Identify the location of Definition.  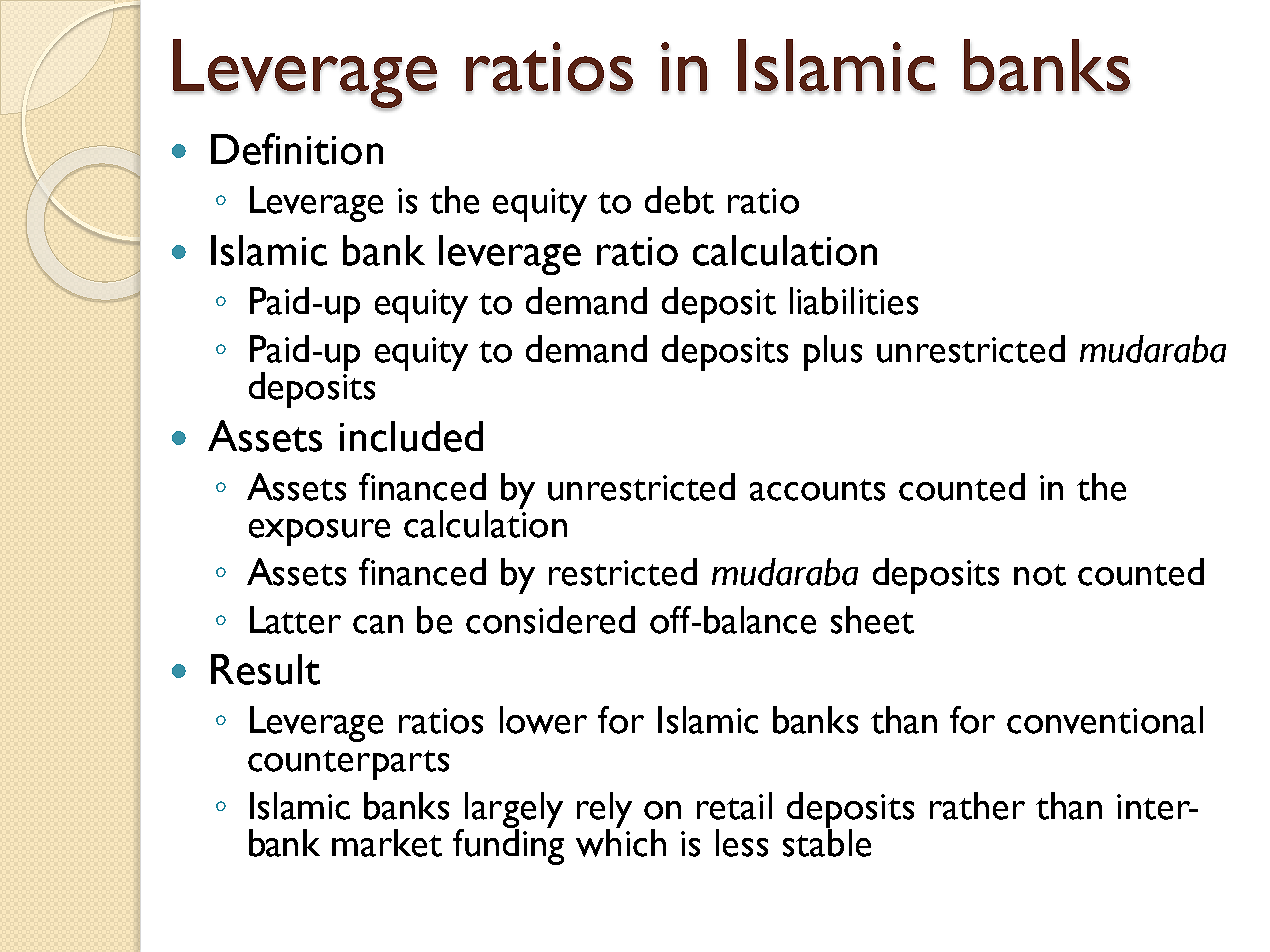
(297, 149).
